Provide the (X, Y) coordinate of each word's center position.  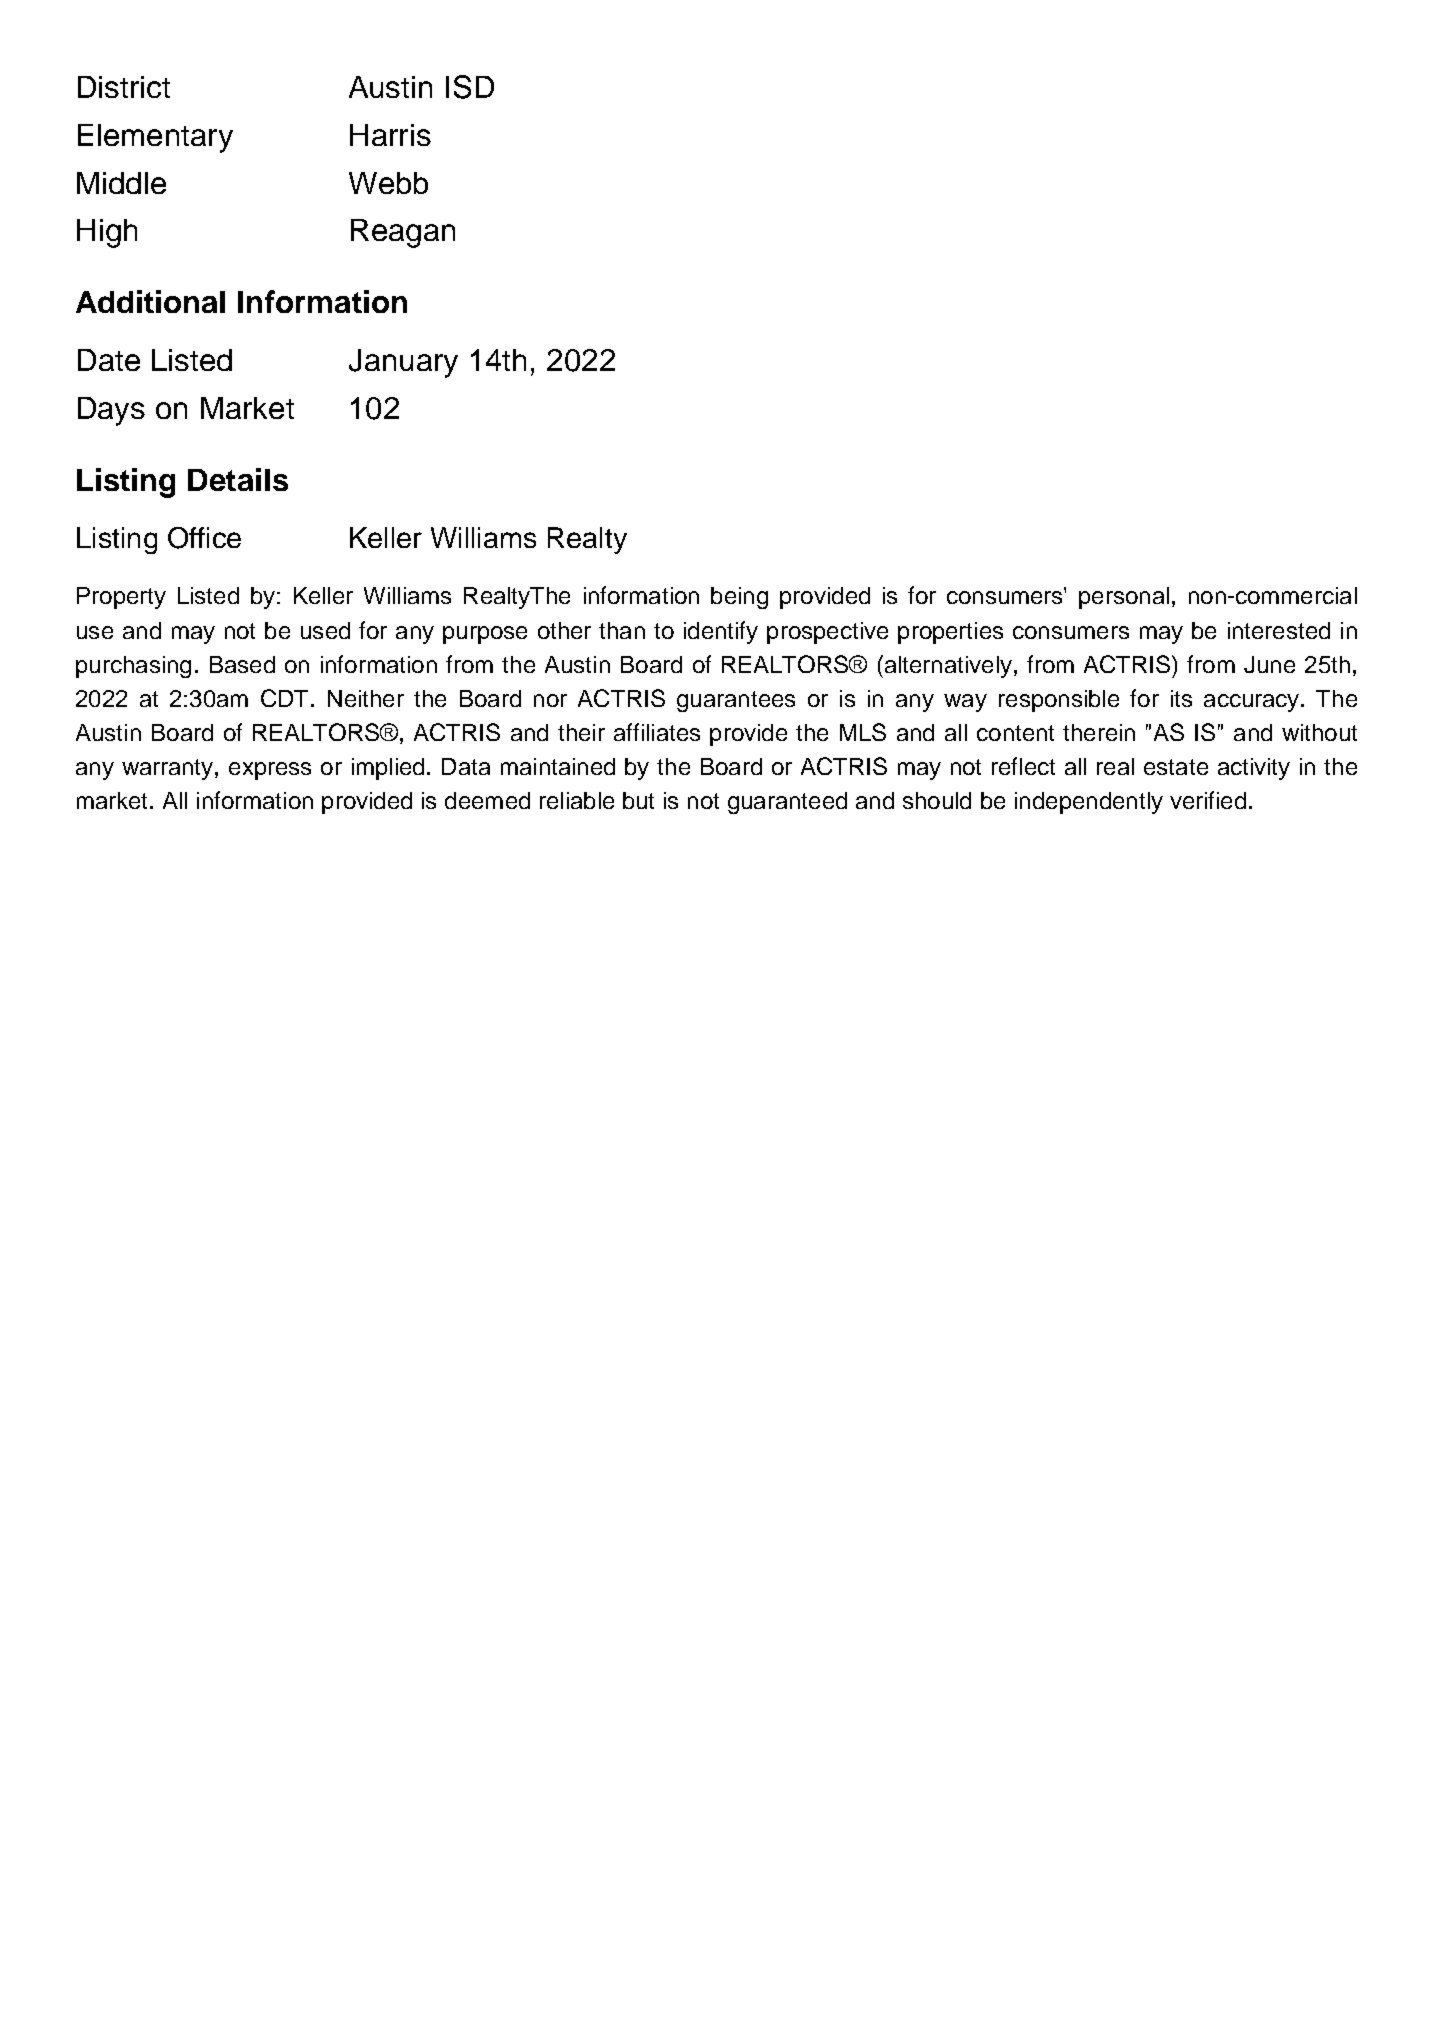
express (270, 771)
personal (1124, 598)
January (403, 363)
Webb (388, 183)
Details (238, 479)
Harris (390, 135)
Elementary (155, 138)
